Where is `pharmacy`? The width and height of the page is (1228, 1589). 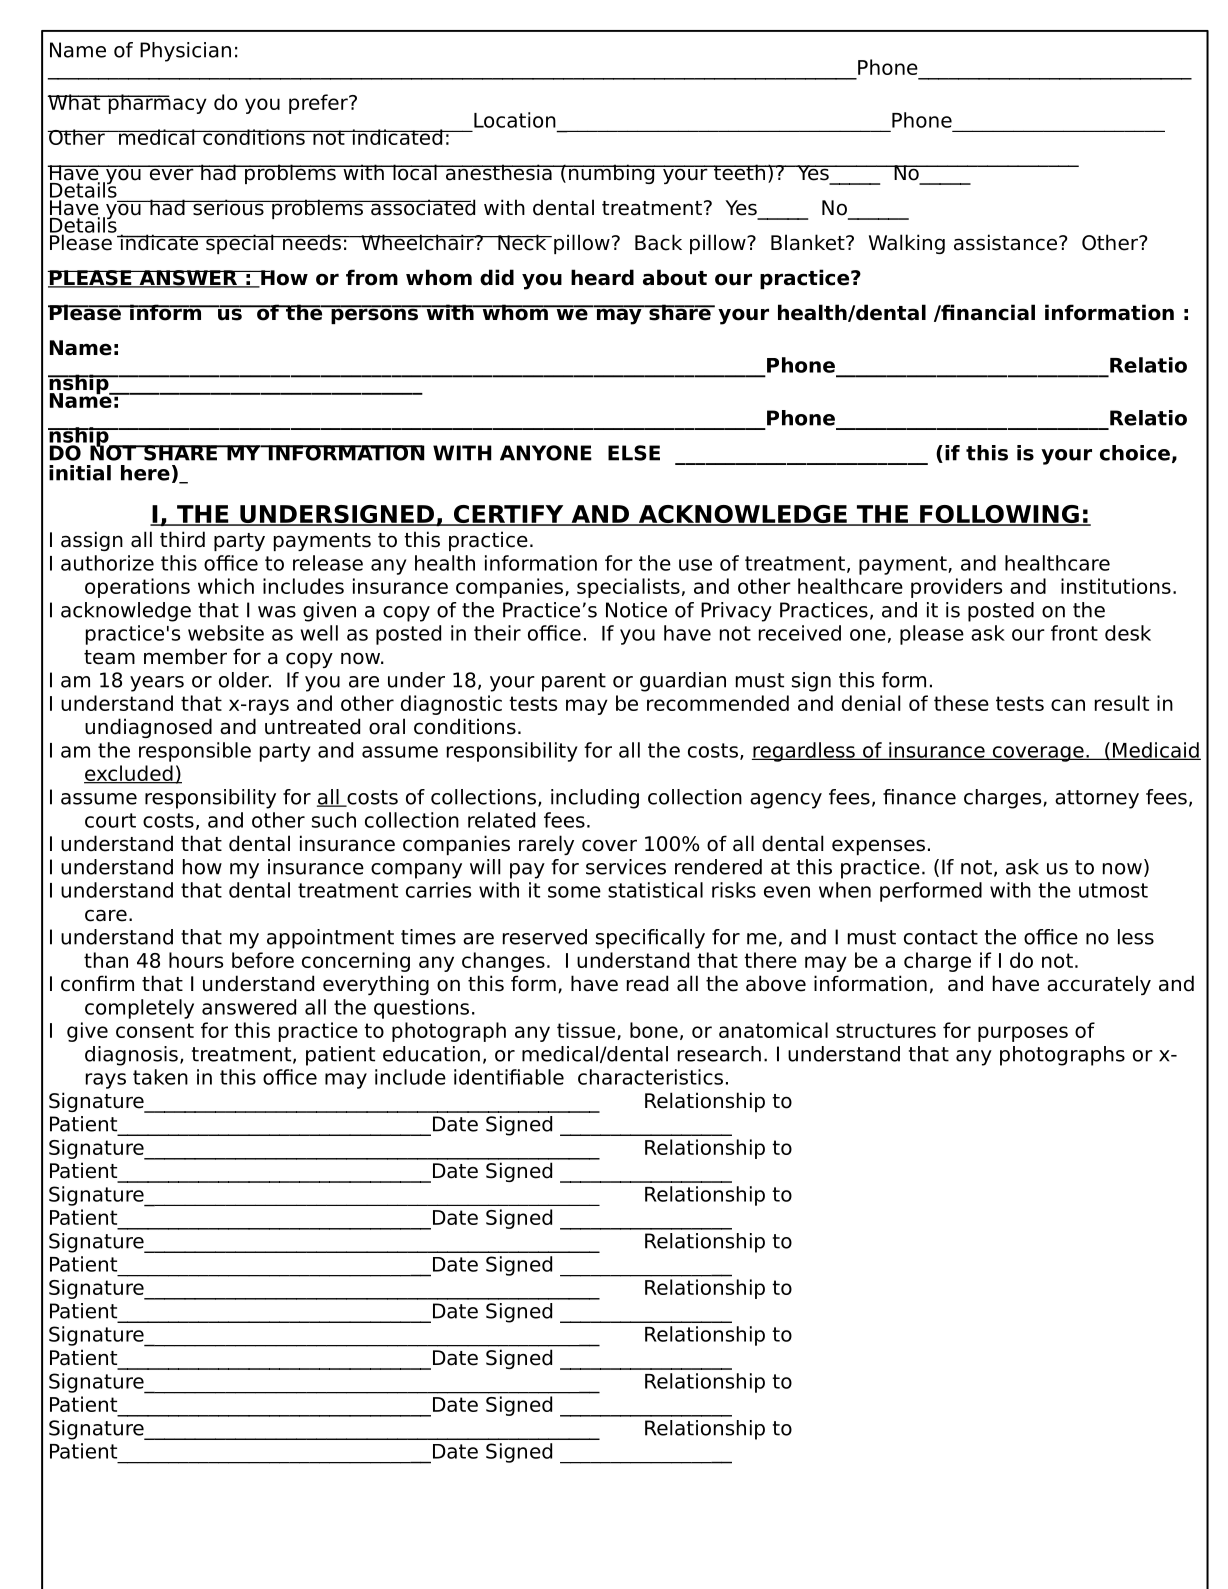
pharmacy is located at coordinates (156, 104).
